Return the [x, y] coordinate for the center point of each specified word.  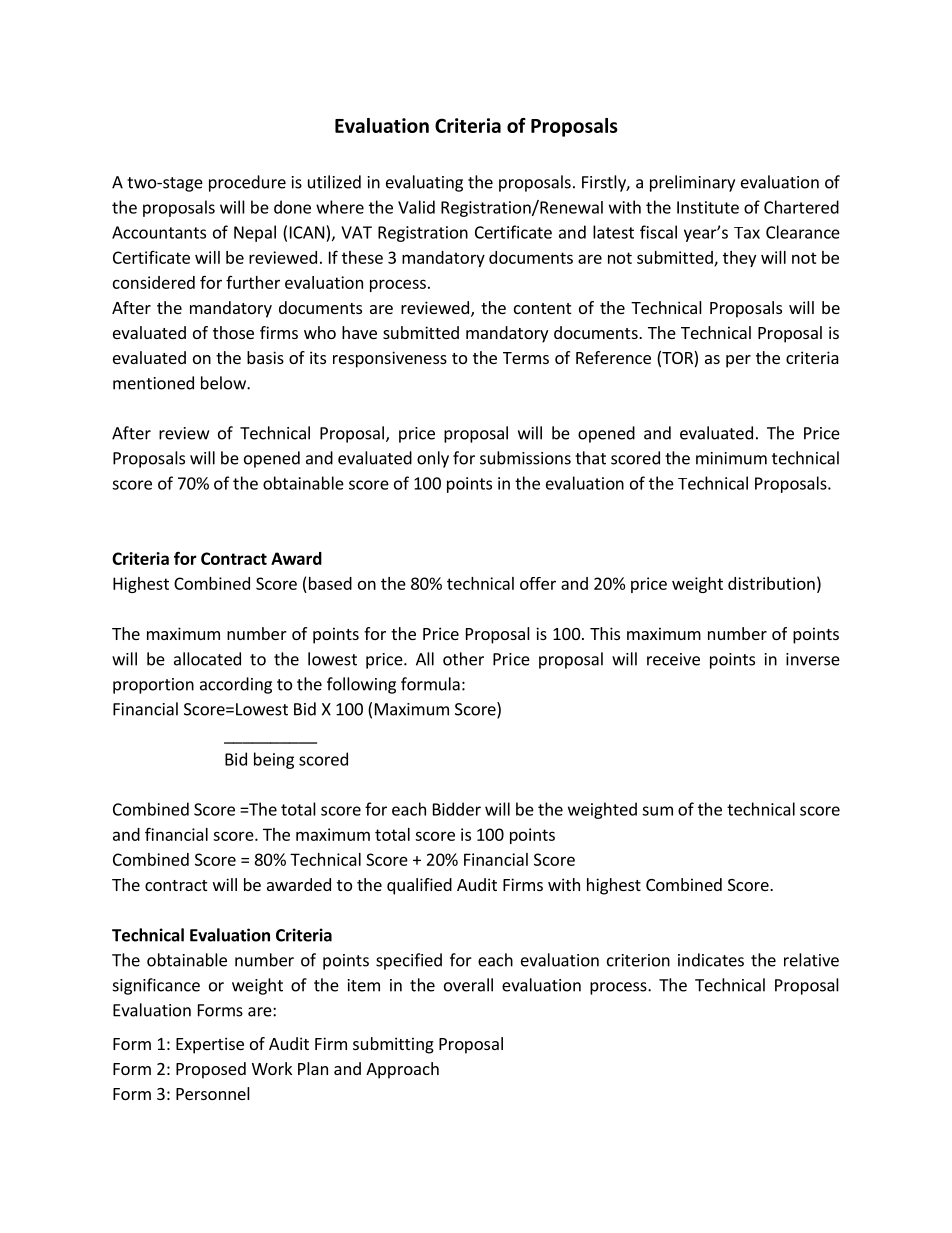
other [463, 659]
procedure [247, 183]
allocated [207, 659]
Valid [416, 207]
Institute [708, 207]
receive [673, 659]
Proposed [211, 1070]
